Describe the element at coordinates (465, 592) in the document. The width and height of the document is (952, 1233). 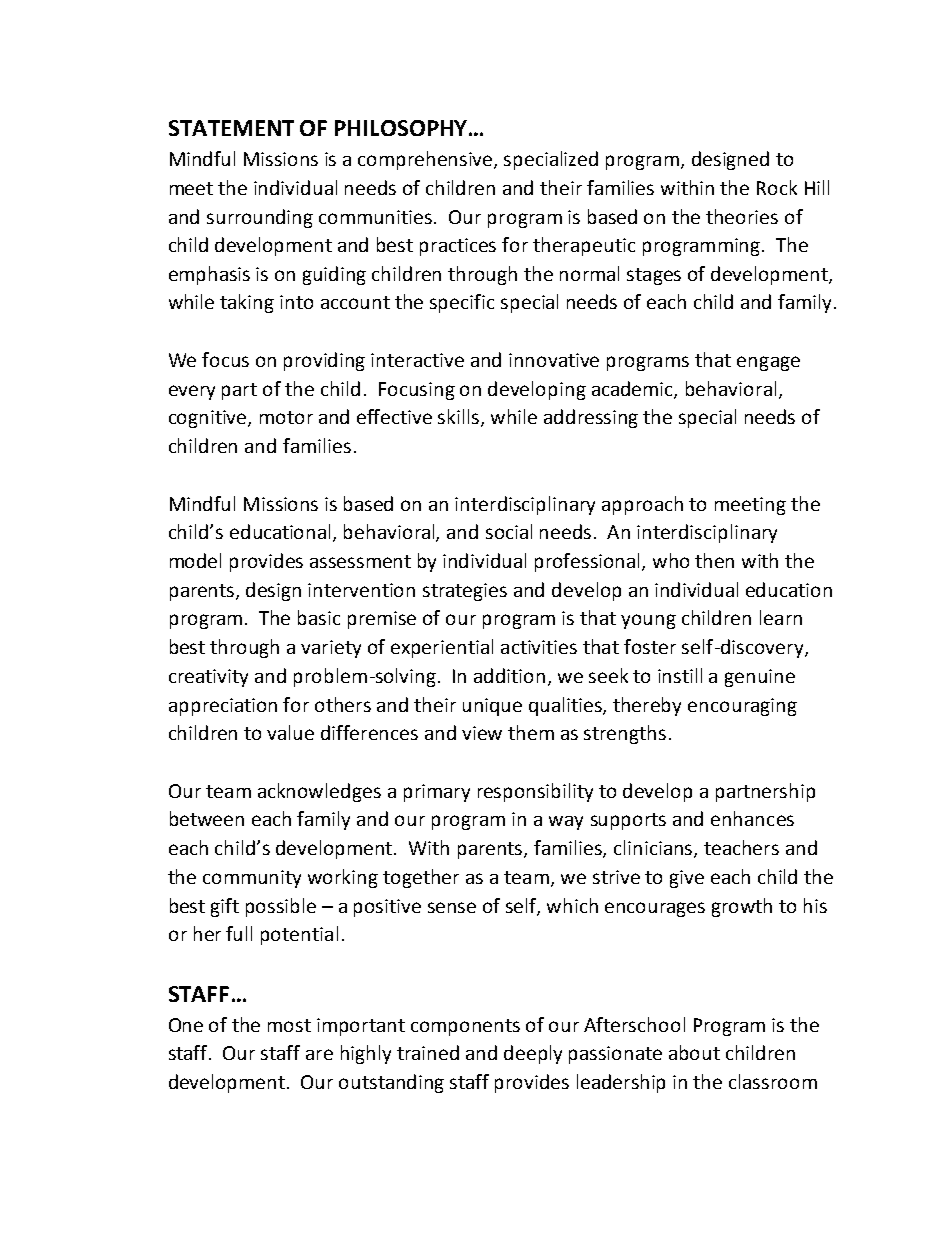
I see `strategies` at that location.
